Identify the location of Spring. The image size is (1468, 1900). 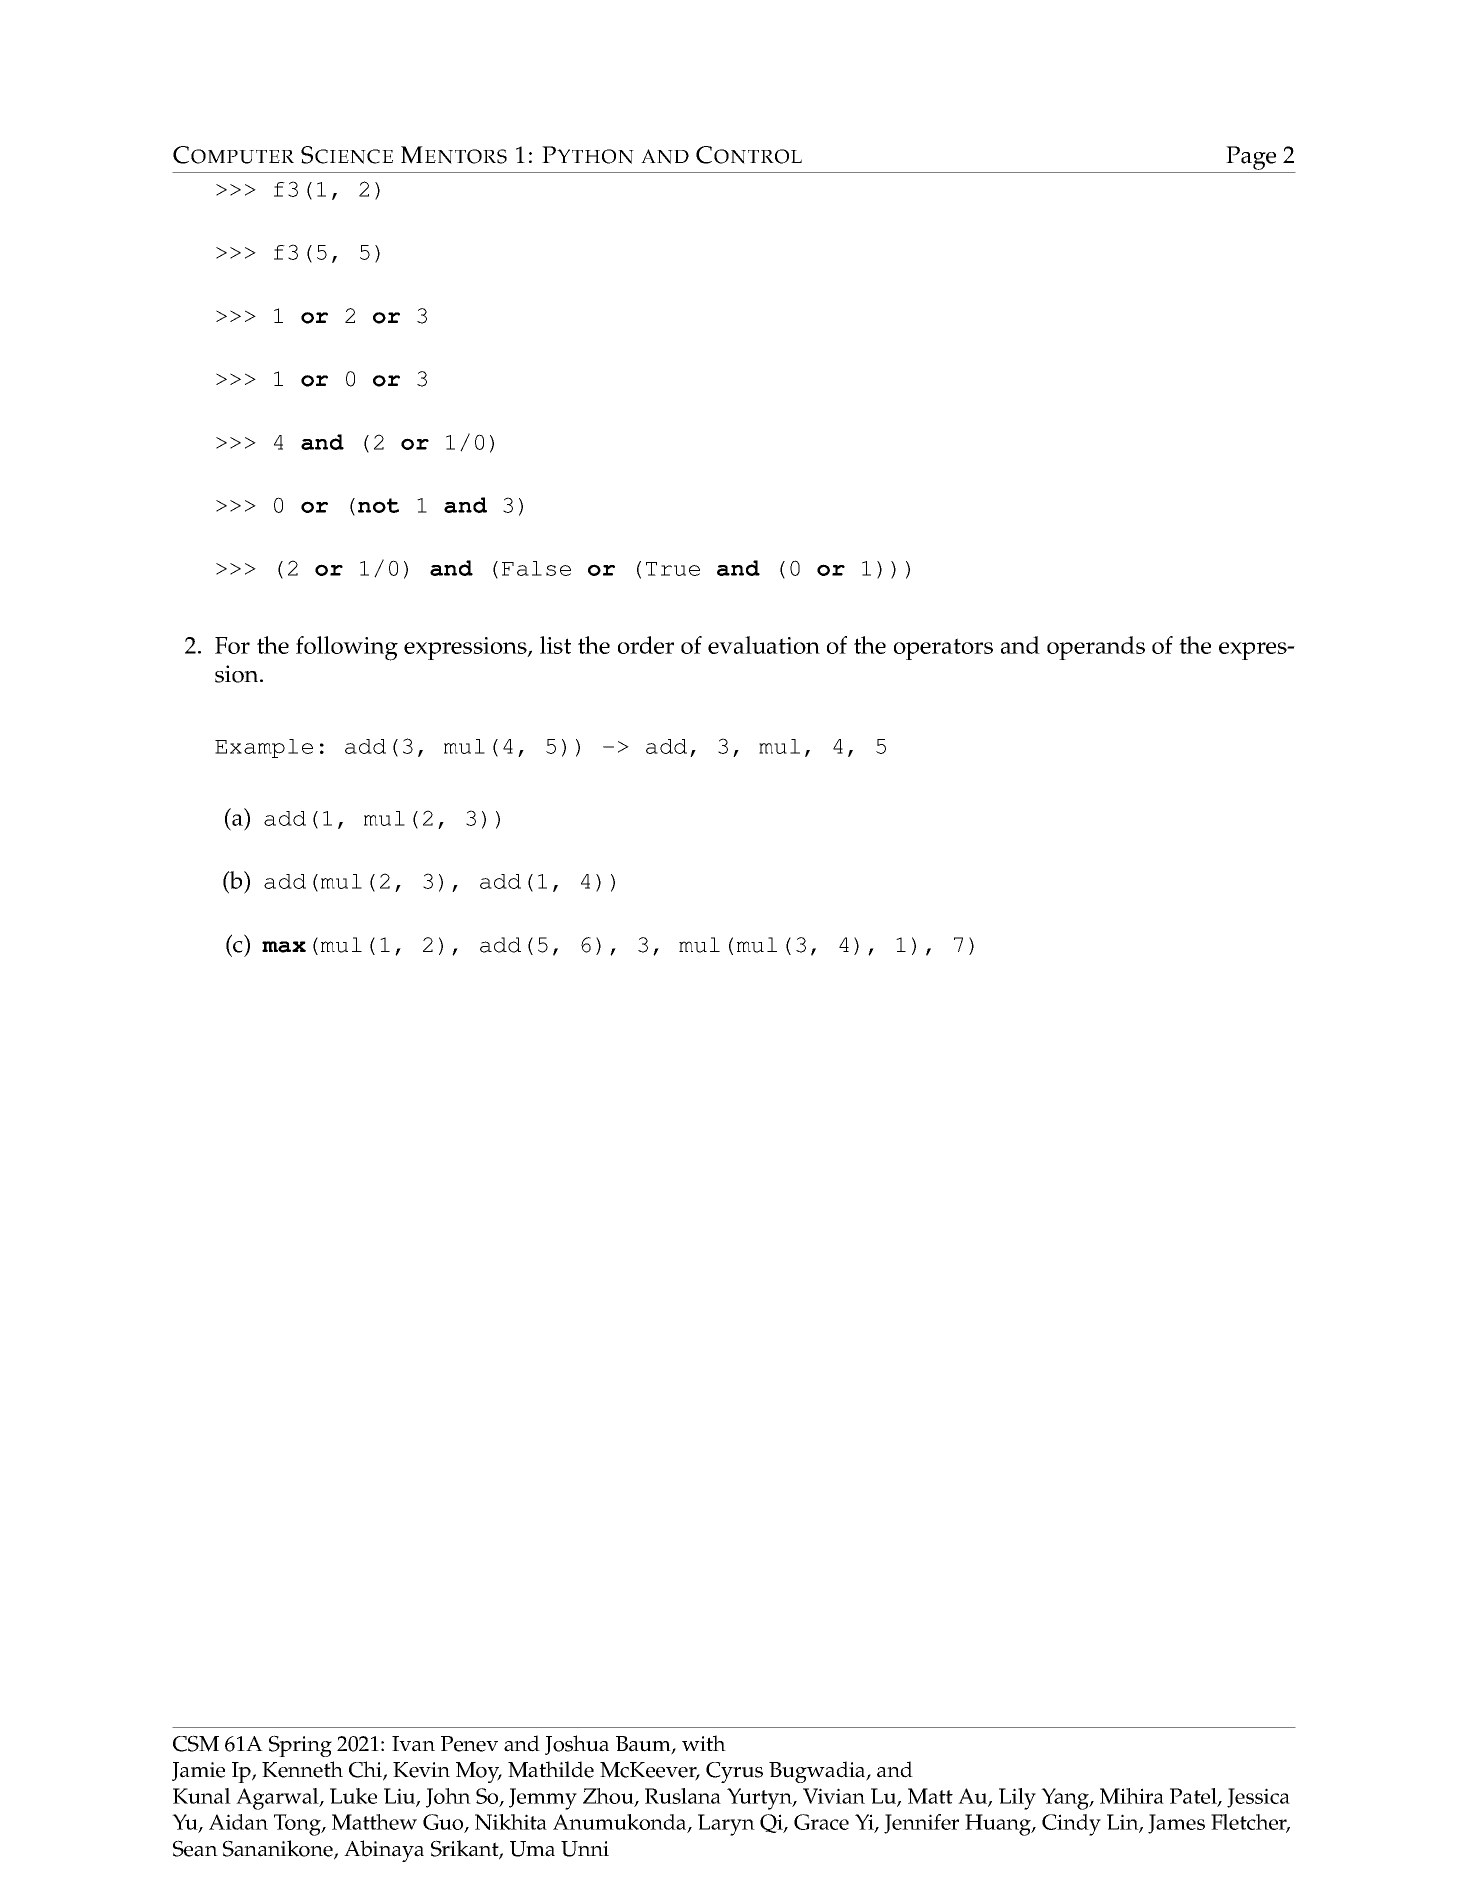
(300, 1746).
